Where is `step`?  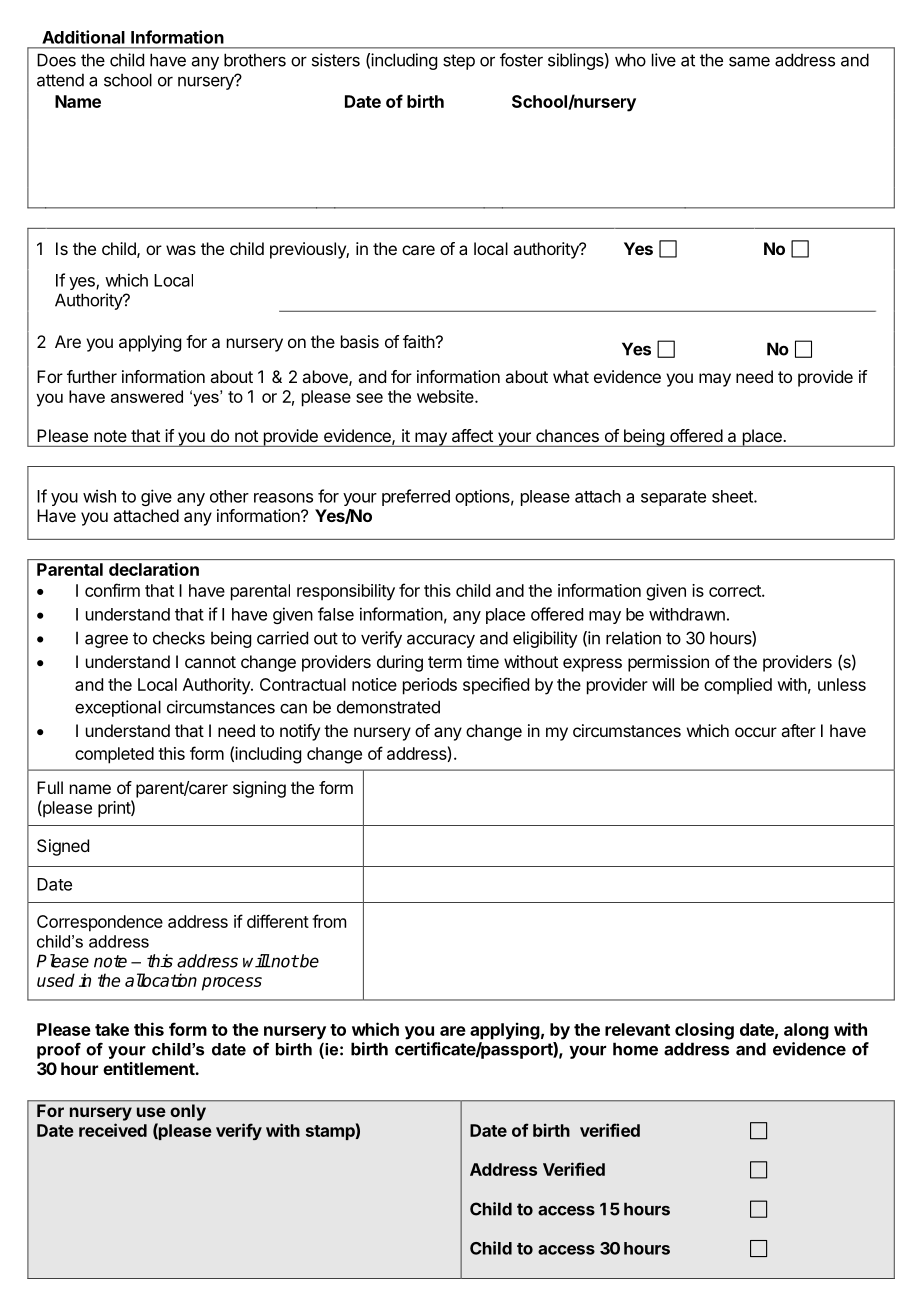
step is located at coordinates (459, 62).
